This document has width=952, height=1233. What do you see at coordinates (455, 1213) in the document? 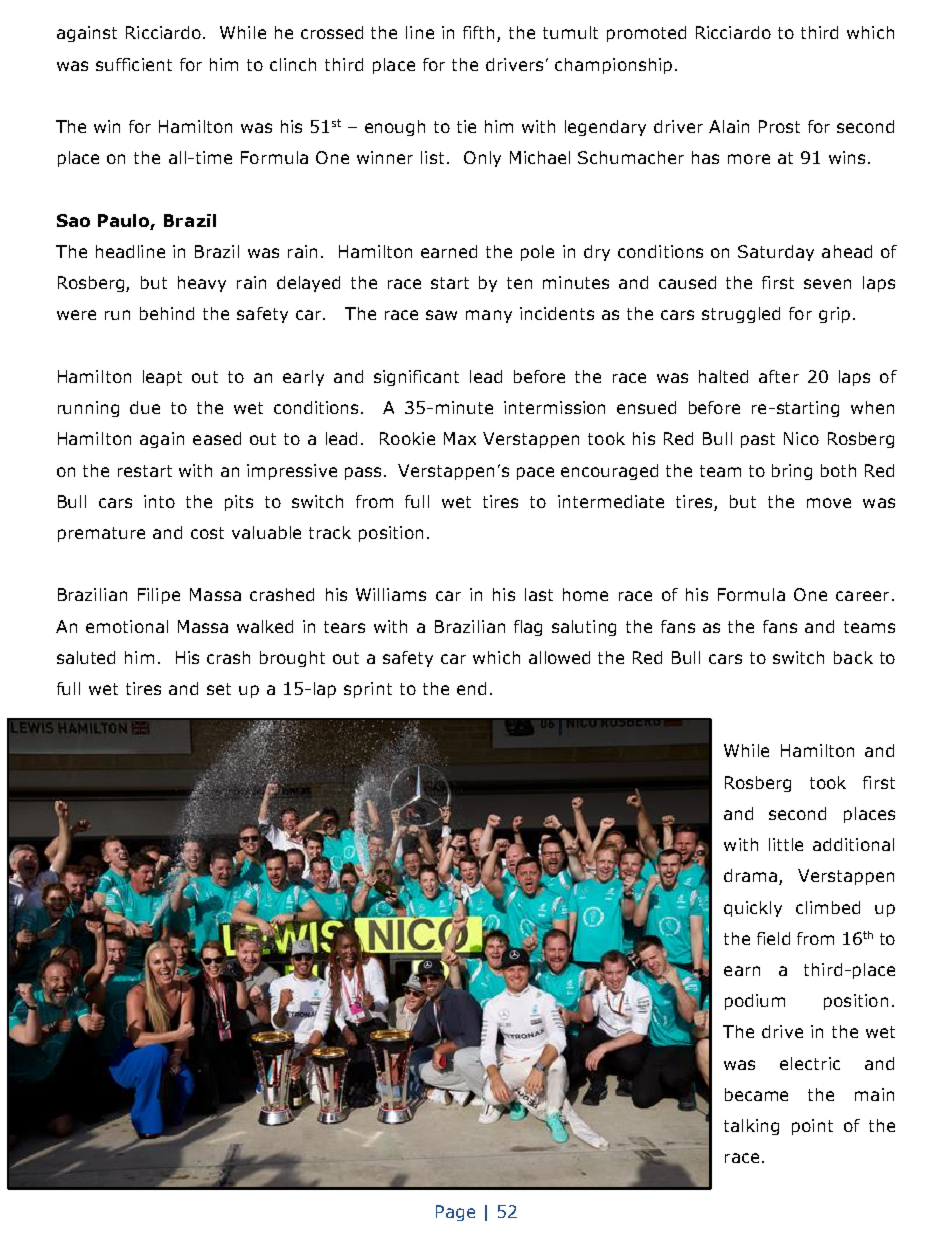
I see `Page` at bounding box center [455, 1213].
